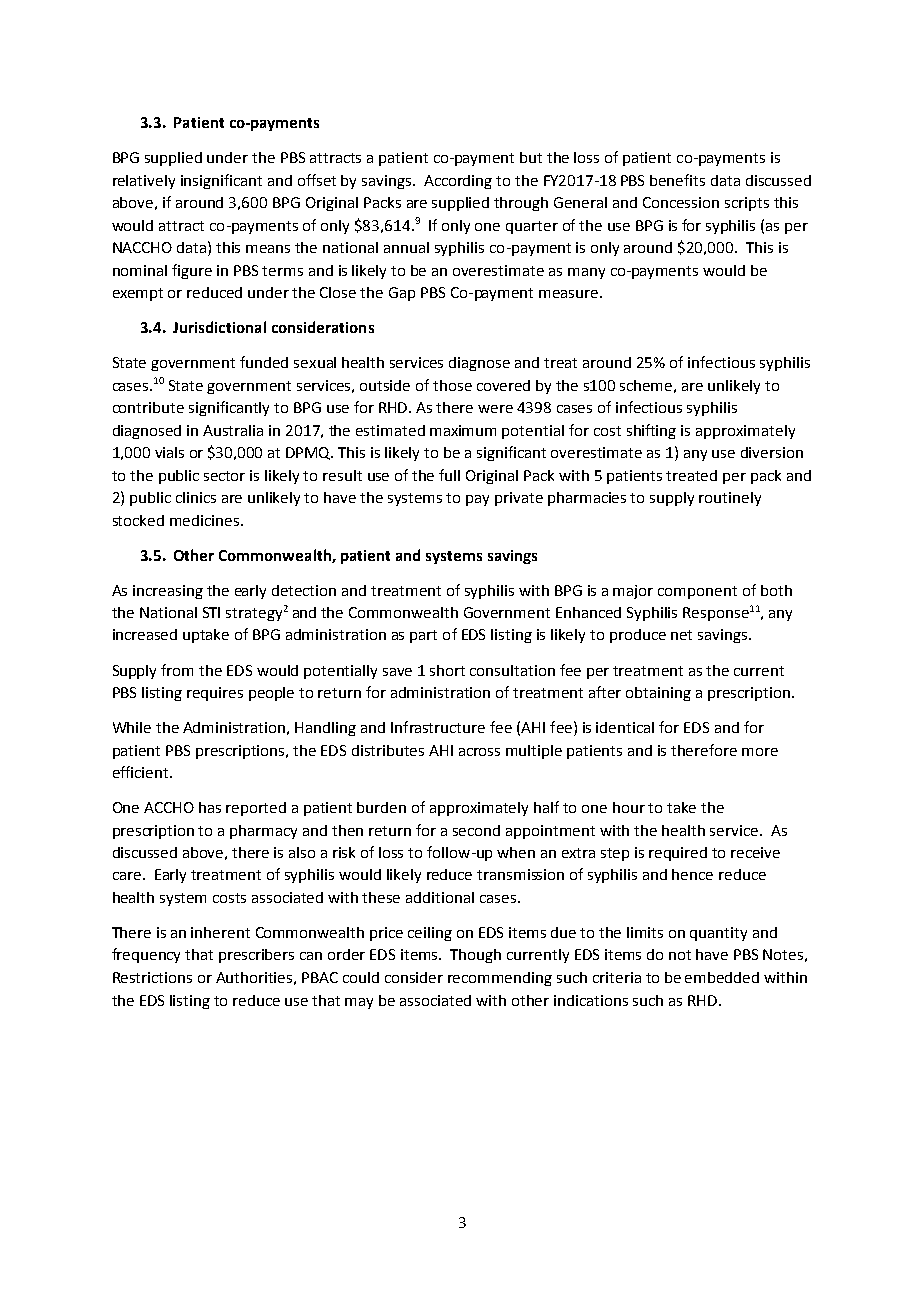  What do you see at coordinates (224, 476) in the screenshot?
I see `sector` at bounding box center [224, 476].
